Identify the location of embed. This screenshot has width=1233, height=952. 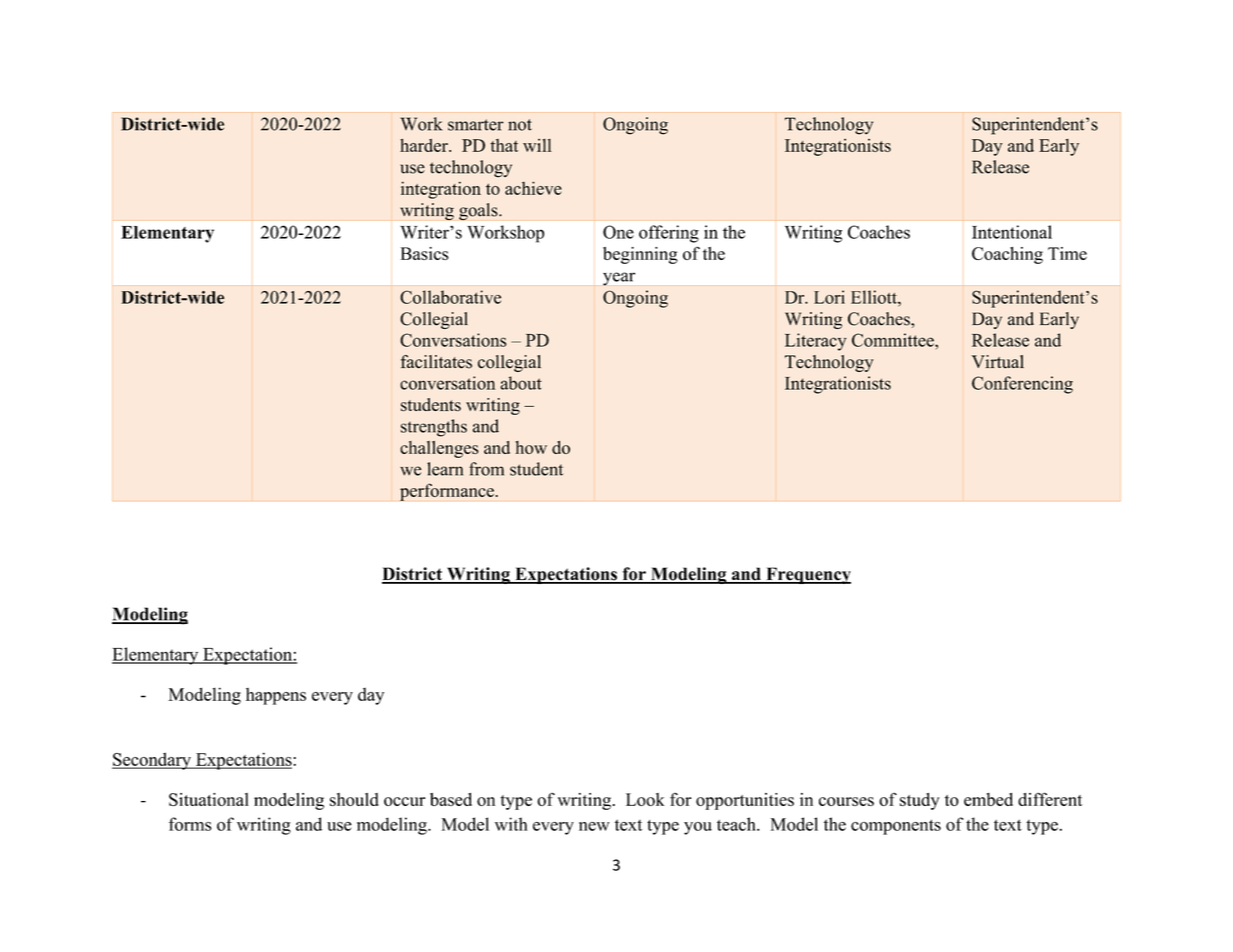
(988, 799).
